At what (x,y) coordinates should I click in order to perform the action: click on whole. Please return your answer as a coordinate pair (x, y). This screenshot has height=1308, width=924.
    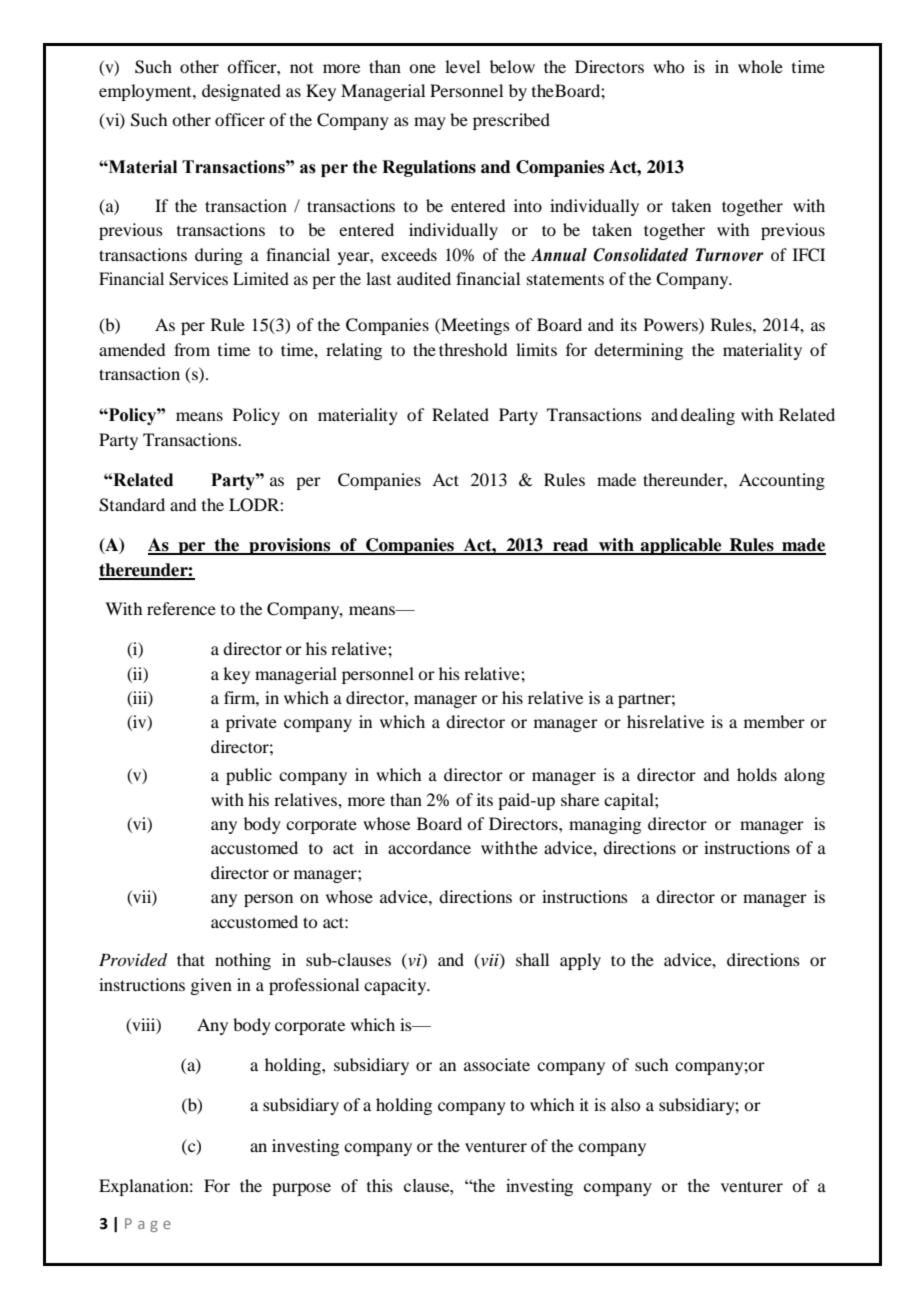
    Looking at the image, I should click on (760, 66).
